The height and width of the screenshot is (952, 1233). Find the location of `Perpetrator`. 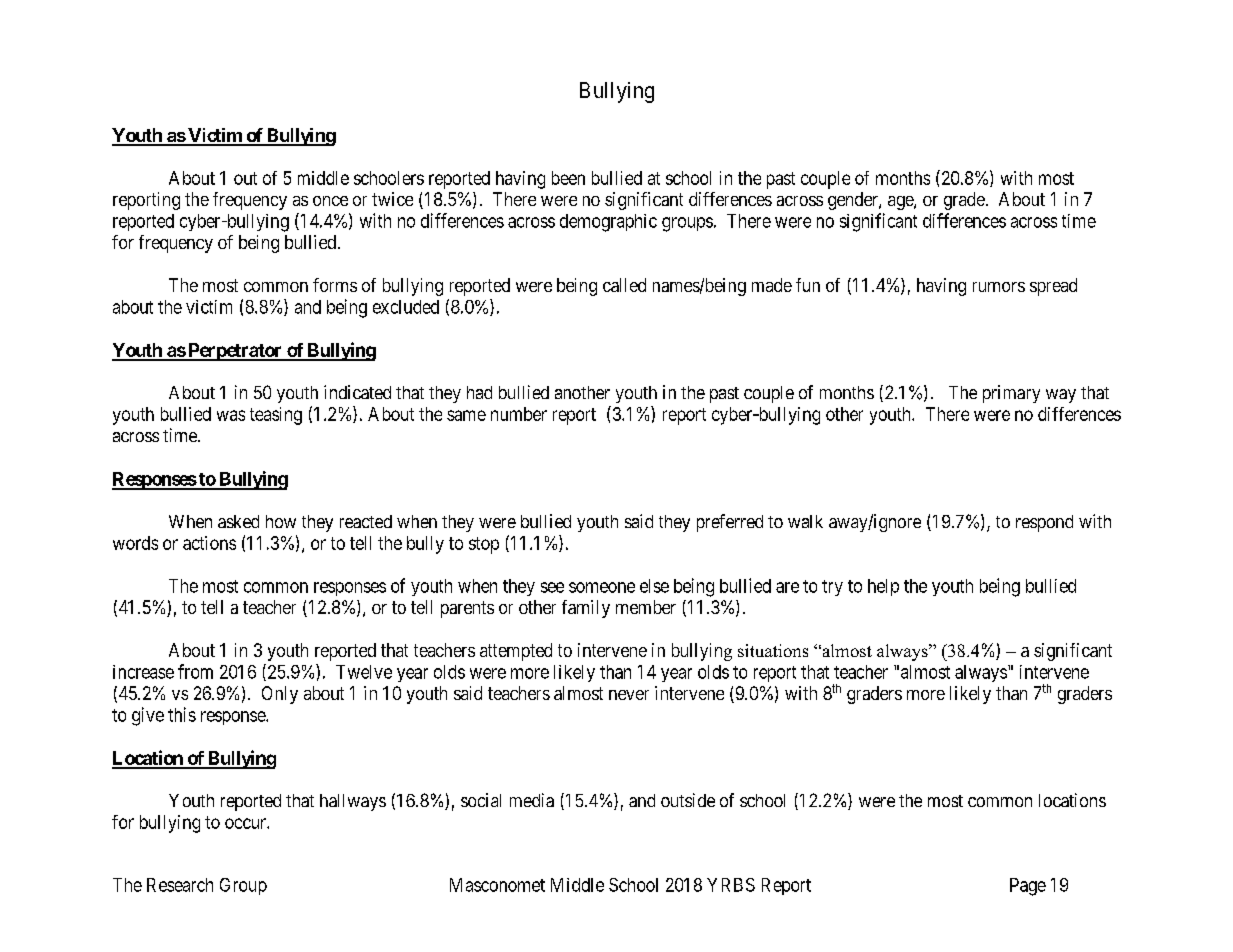

Perpetrator is located at coordinates (235, 352).
